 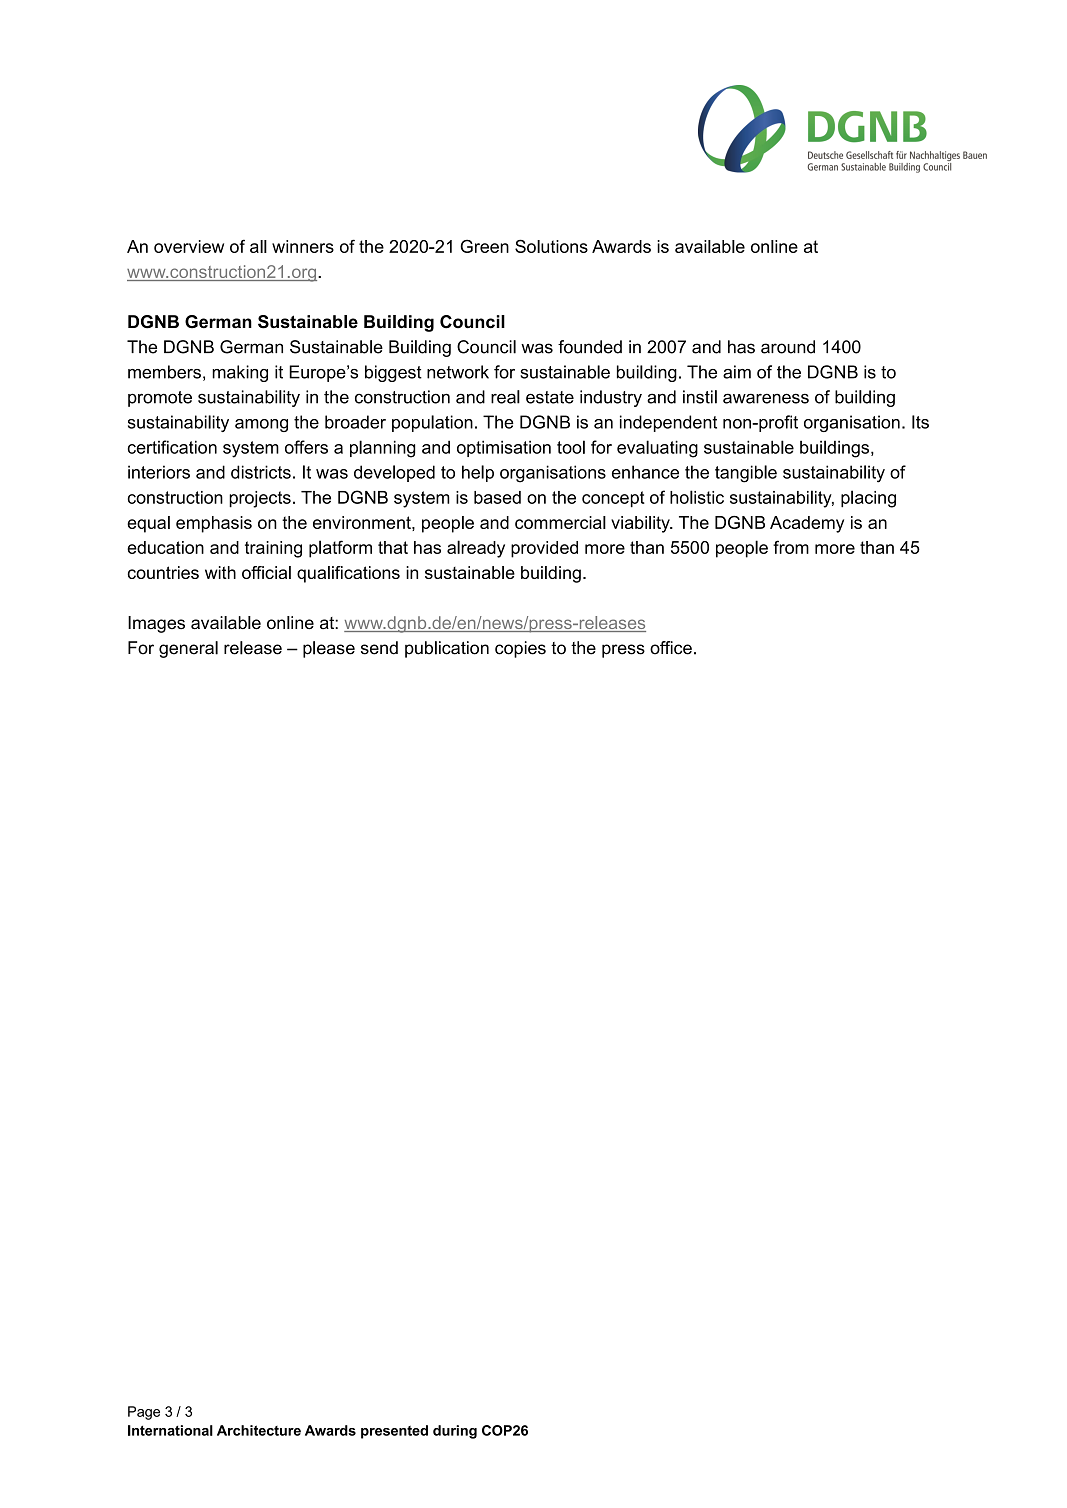 I want to click on Solutions, so click(x=551, y=246).
